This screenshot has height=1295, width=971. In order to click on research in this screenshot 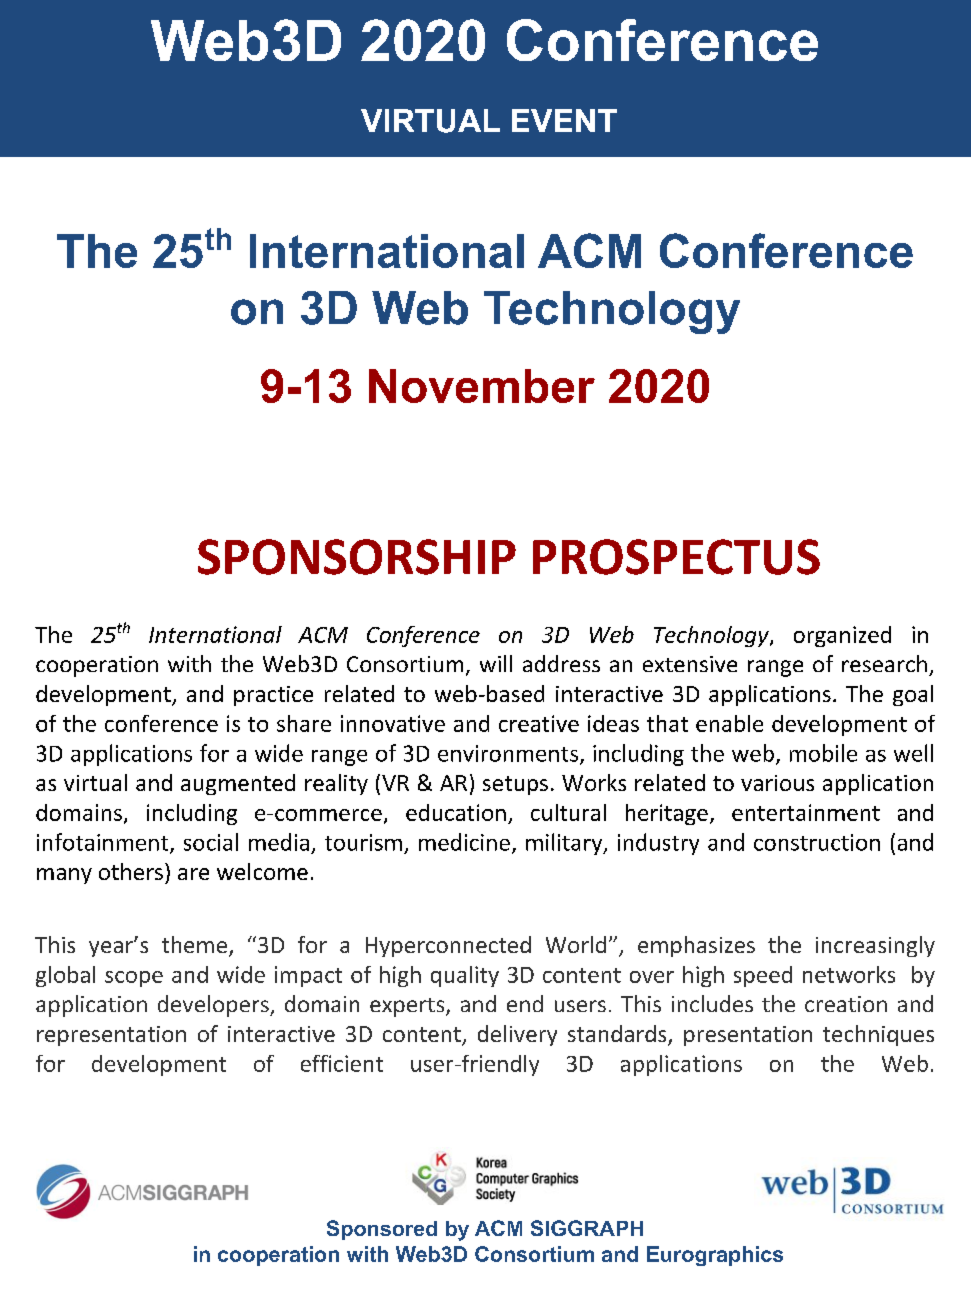, I will do `click(884, 663)`.
